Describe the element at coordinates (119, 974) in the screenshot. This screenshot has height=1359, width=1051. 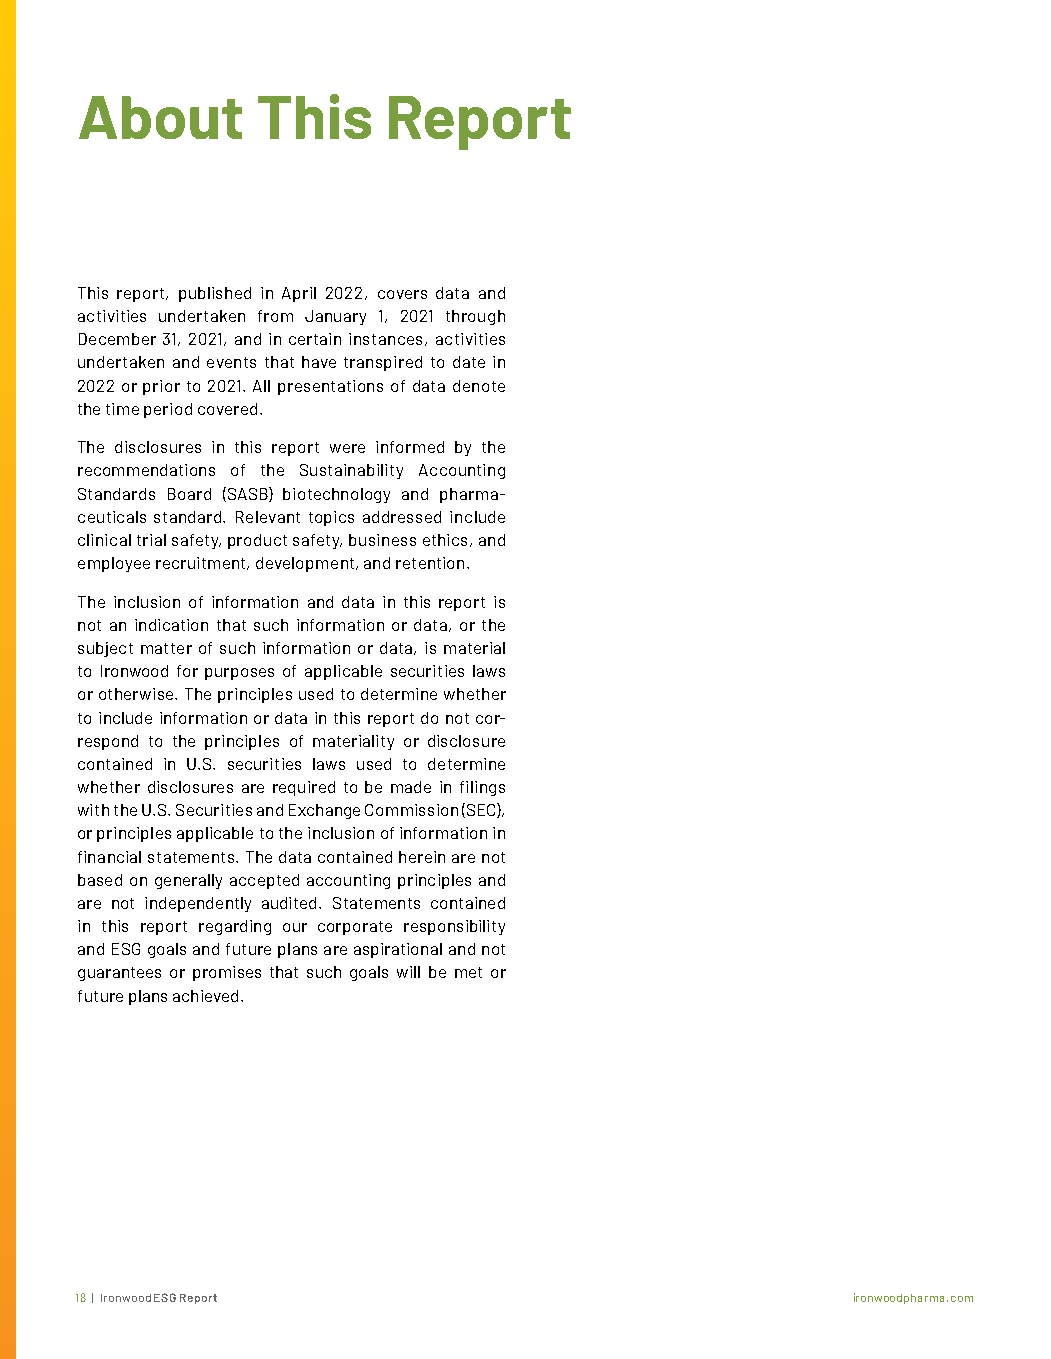
I see `guarantees` at that location.
